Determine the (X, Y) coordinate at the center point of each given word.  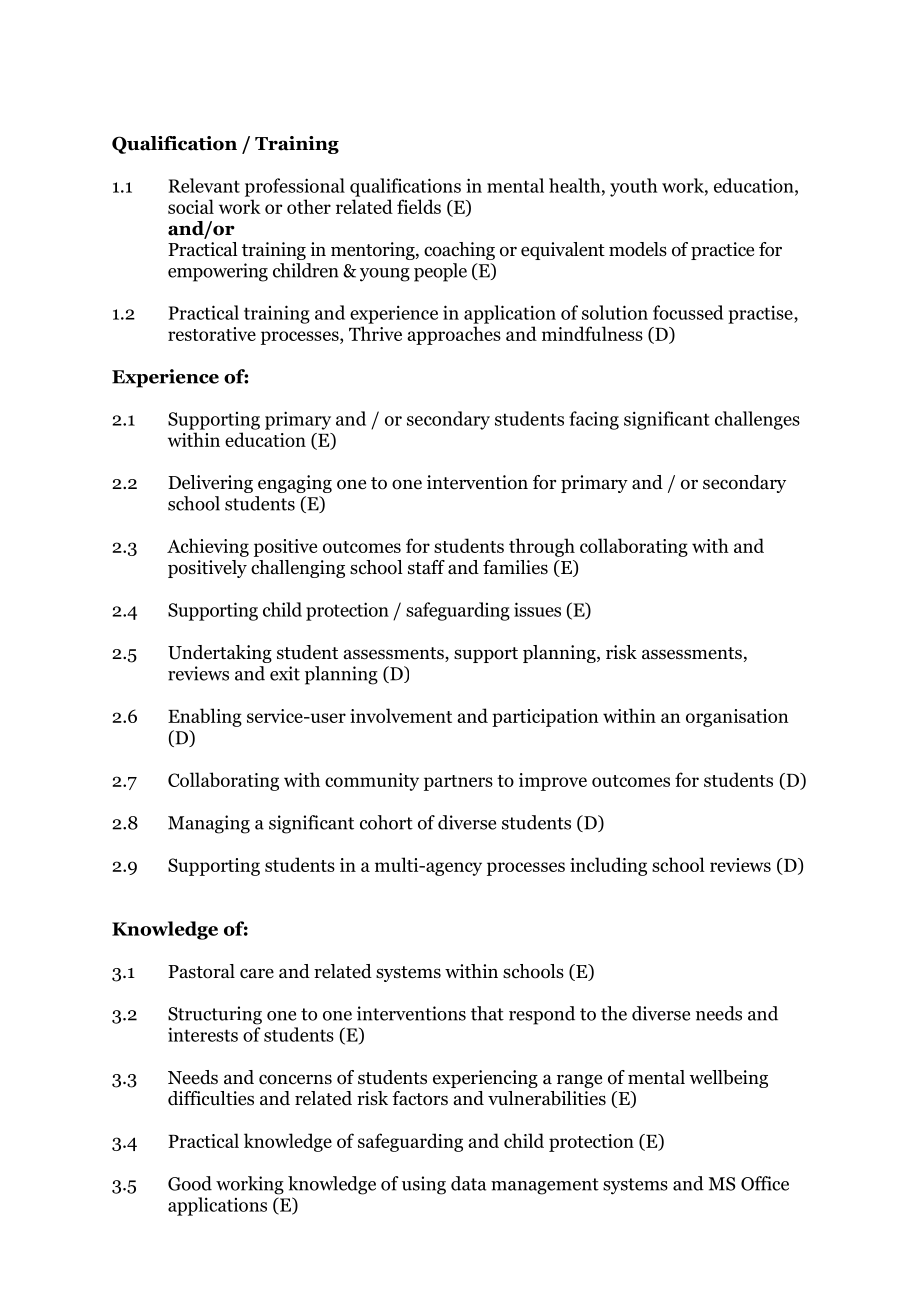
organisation (737, 718)
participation (545, 718)
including (608, 866)
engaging (295, 484)
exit (285, 673)
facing (594, 420)
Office (765, 1183)
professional (295, 187)
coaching (459, 251)
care (257, 973)
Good (190, 1183)
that (487, 1013)
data (469, 1183)
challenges (757, 420)
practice (722, 251)
